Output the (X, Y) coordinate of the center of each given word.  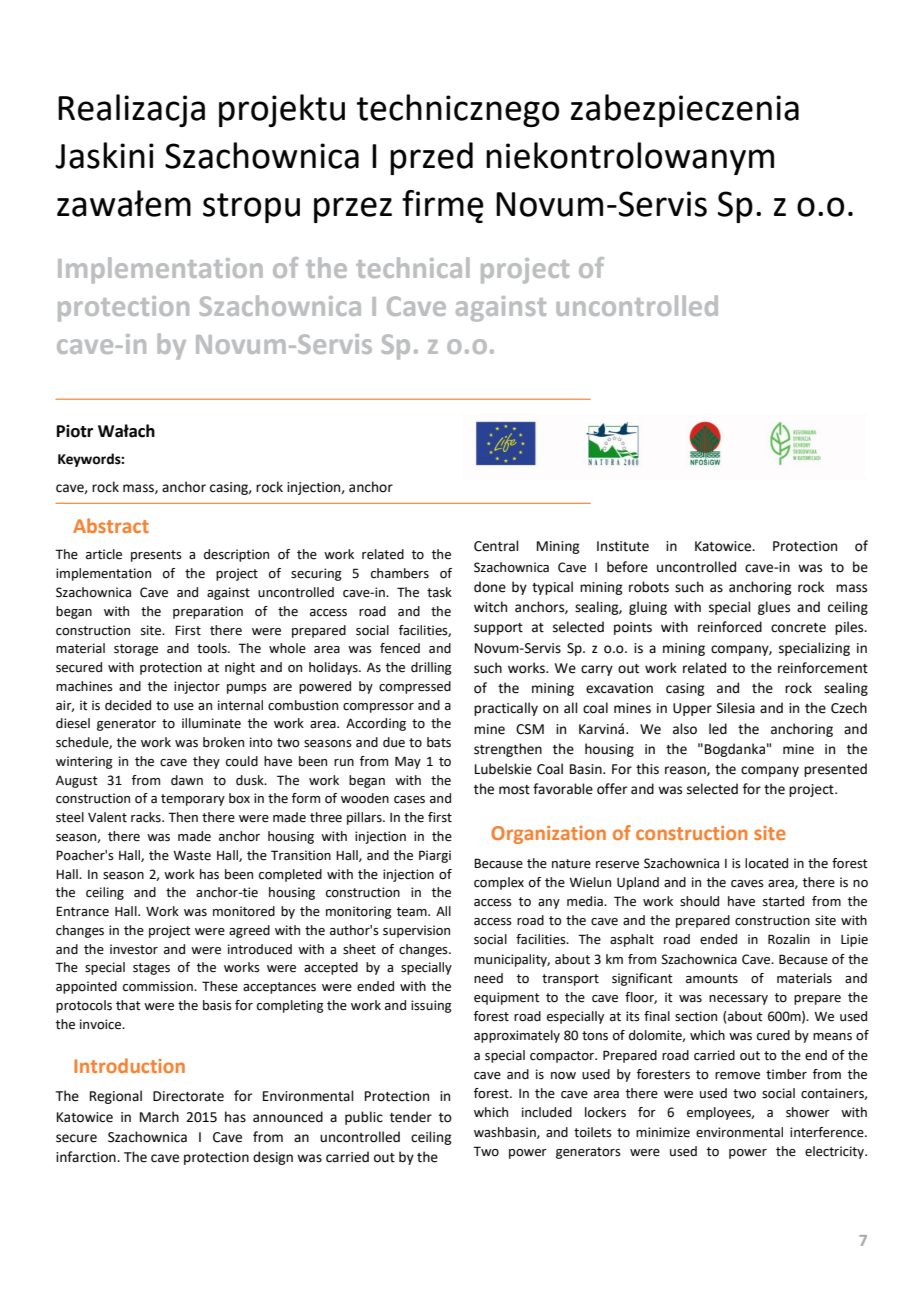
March (159, 1117)
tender (411, 1117)
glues (774, 608)
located (766, 863)
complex (499, 883)
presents (156, 556)
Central (496, 546)
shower (808, 1112)
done (490, 587)
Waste (192, 856)
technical (413, 267)
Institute (623, 546)
